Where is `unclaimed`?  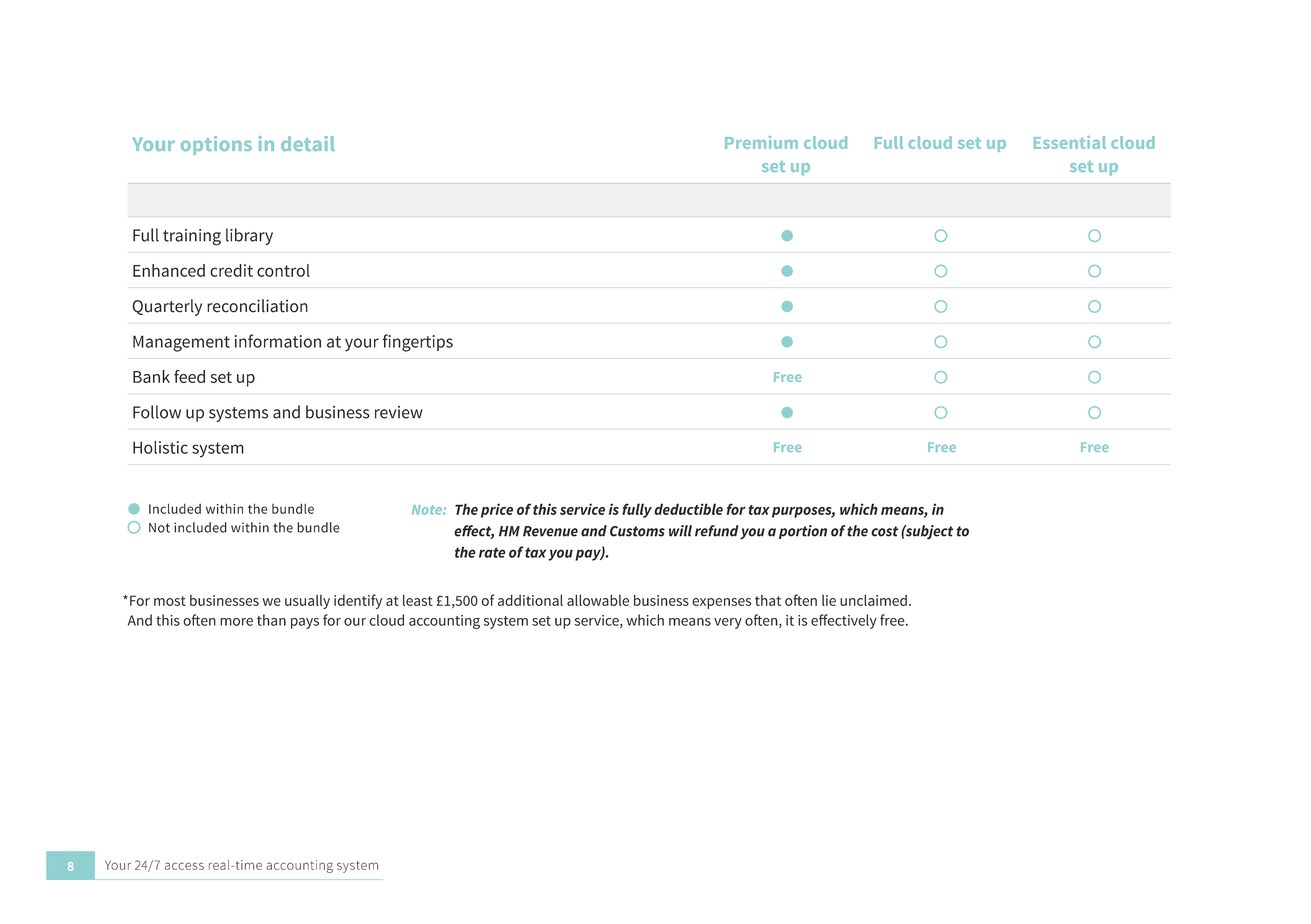 unclaimed is located at coordinates (873, 600).
